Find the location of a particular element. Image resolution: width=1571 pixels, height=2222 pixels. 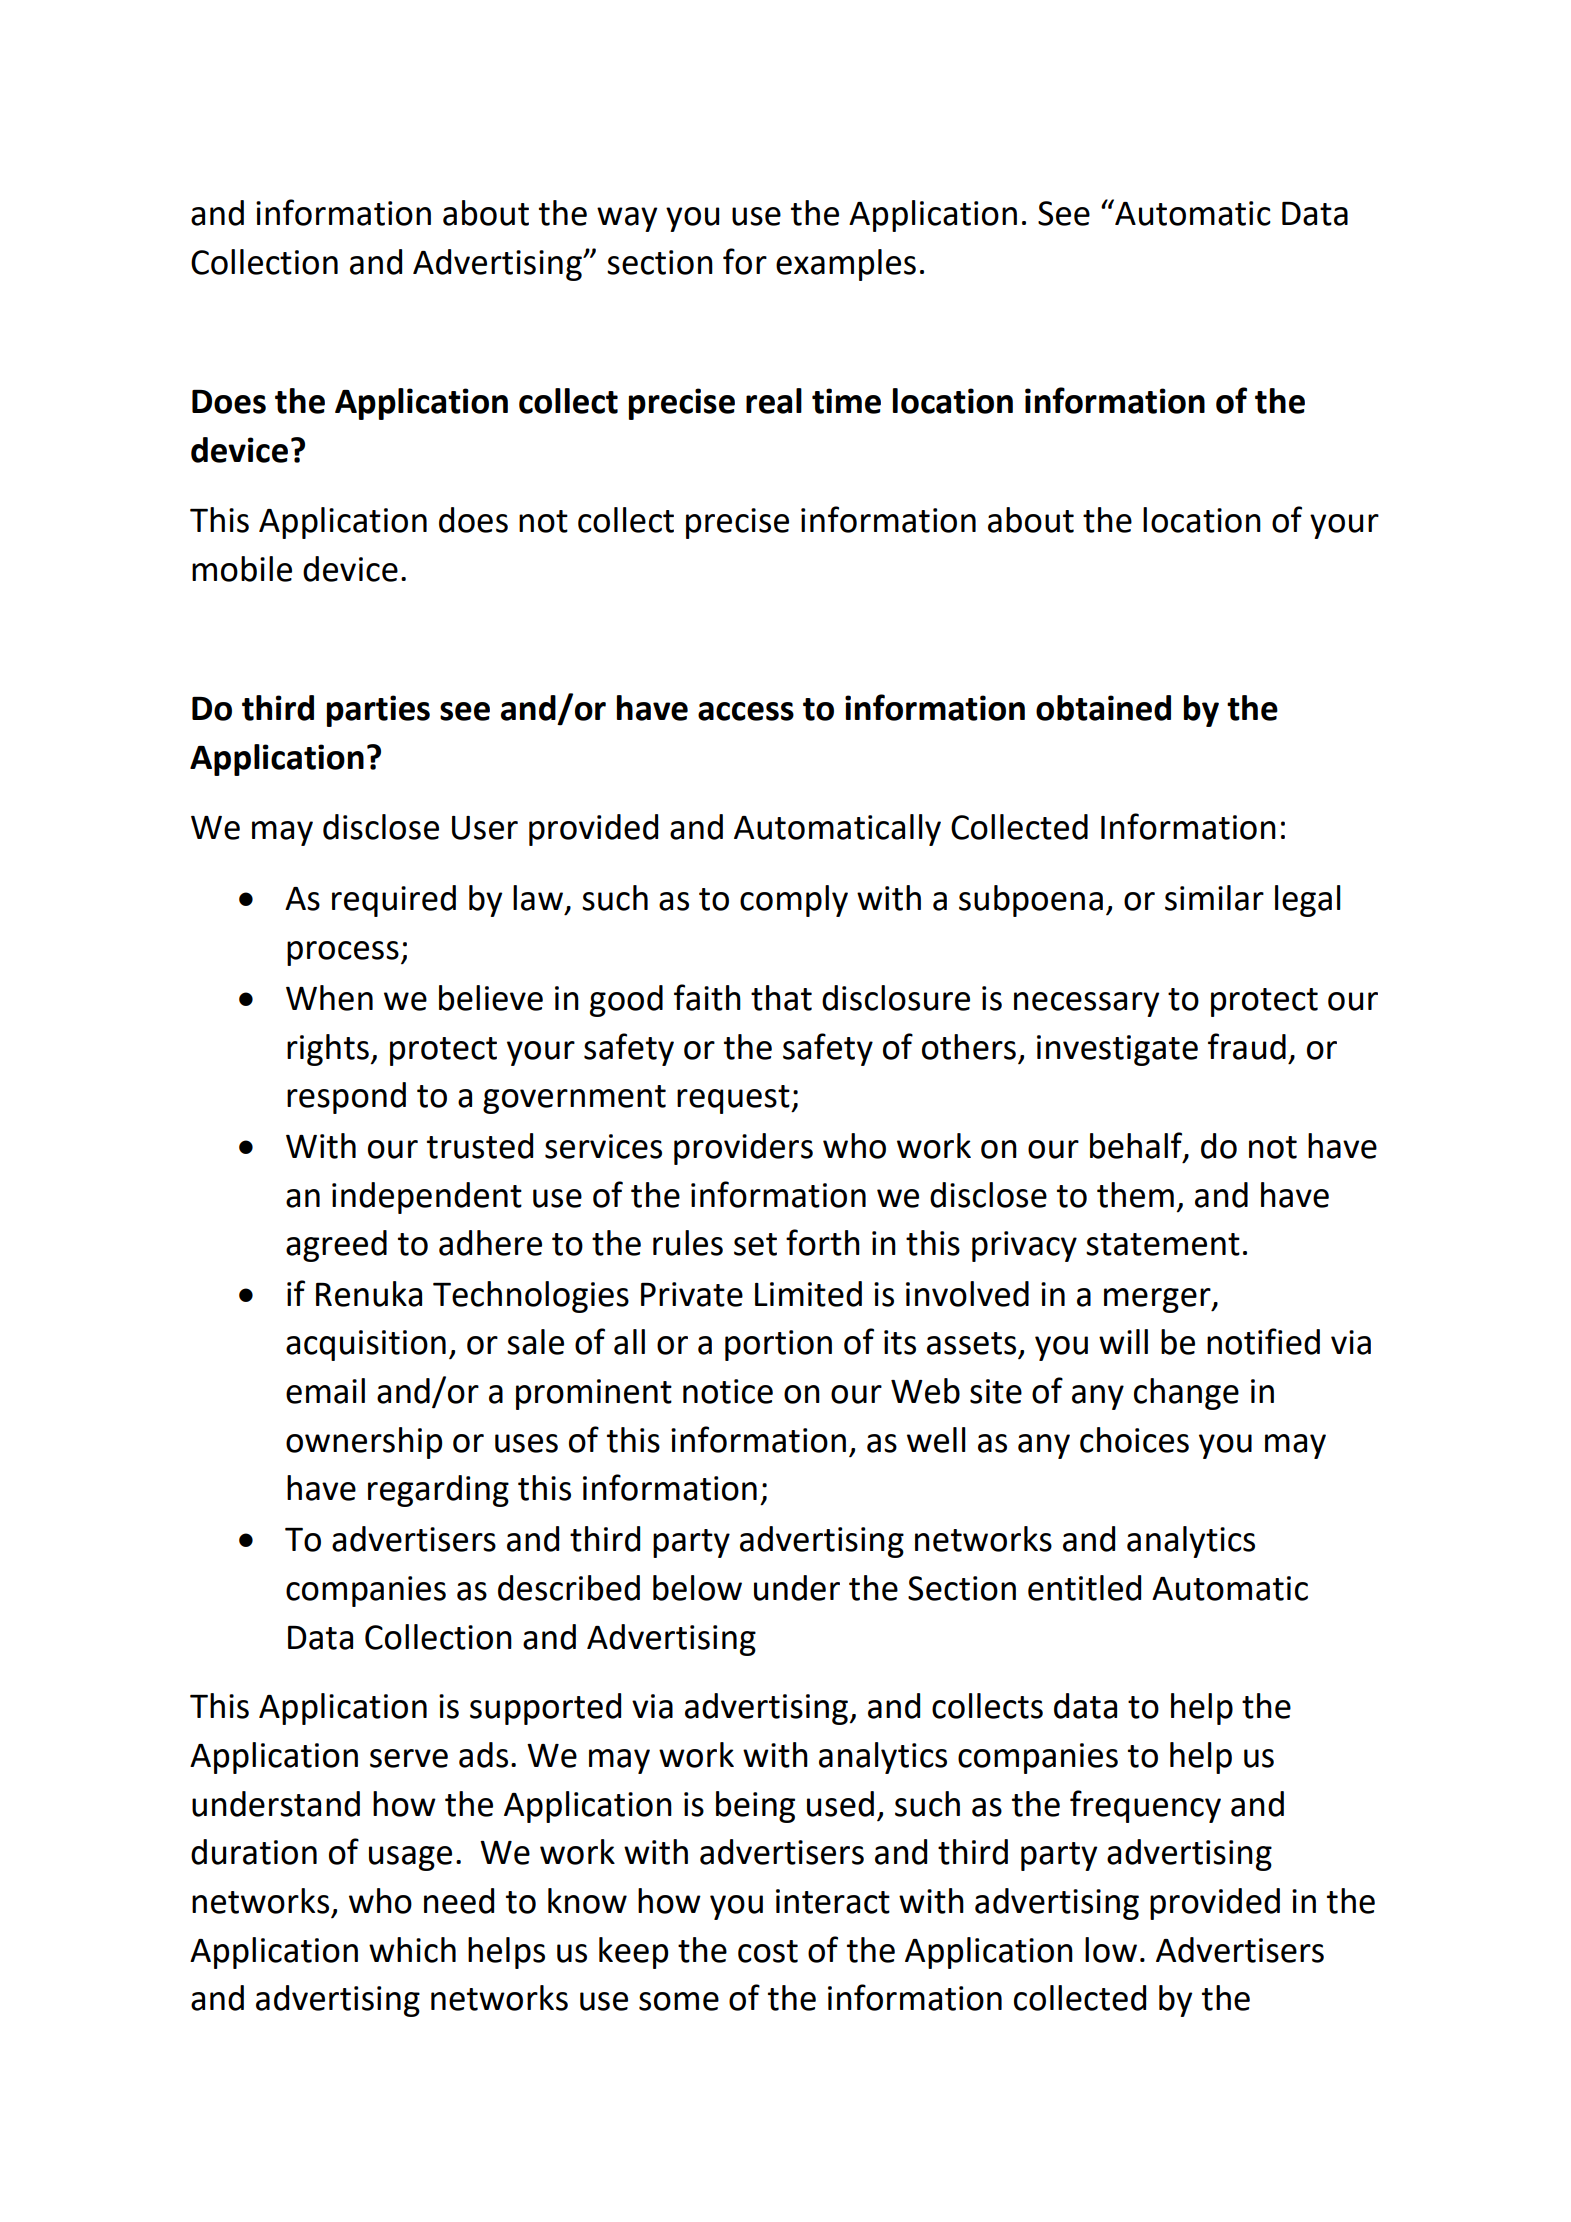

way is located at coordinates (627, 219).
